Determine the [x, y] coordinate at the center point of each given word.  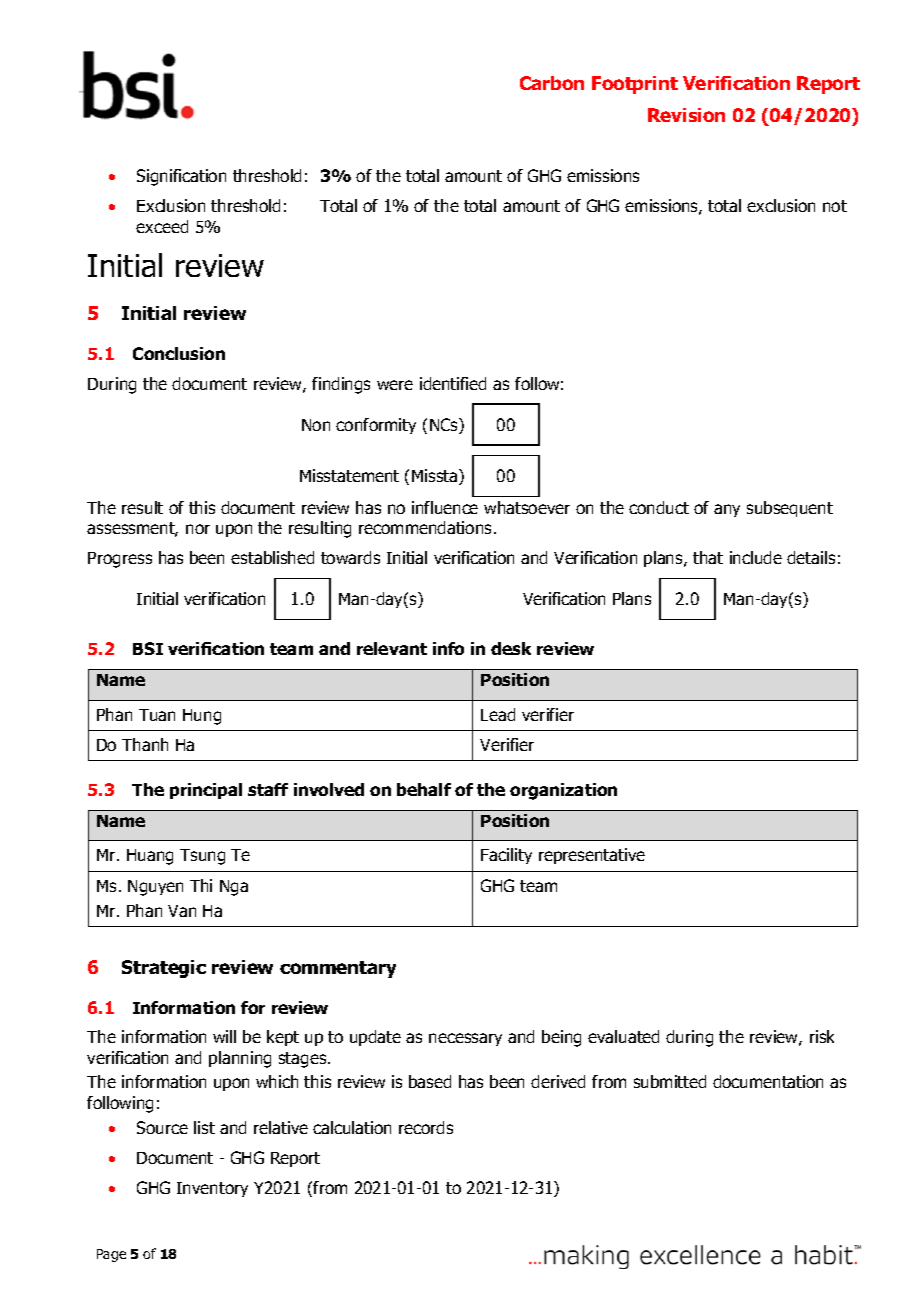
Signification [181, 177]
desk [511, 648]
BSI [148, 648]
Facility [506, 856]
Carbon [552, 83]
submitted [670, 1081]
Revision [686, 115]
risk [822, 1036]
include [756, 557]
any [727, 510]
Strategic [164, 969]
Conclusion [179, 353]
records [426, 1127]
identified [453, 383]
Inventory [212, 1189]
